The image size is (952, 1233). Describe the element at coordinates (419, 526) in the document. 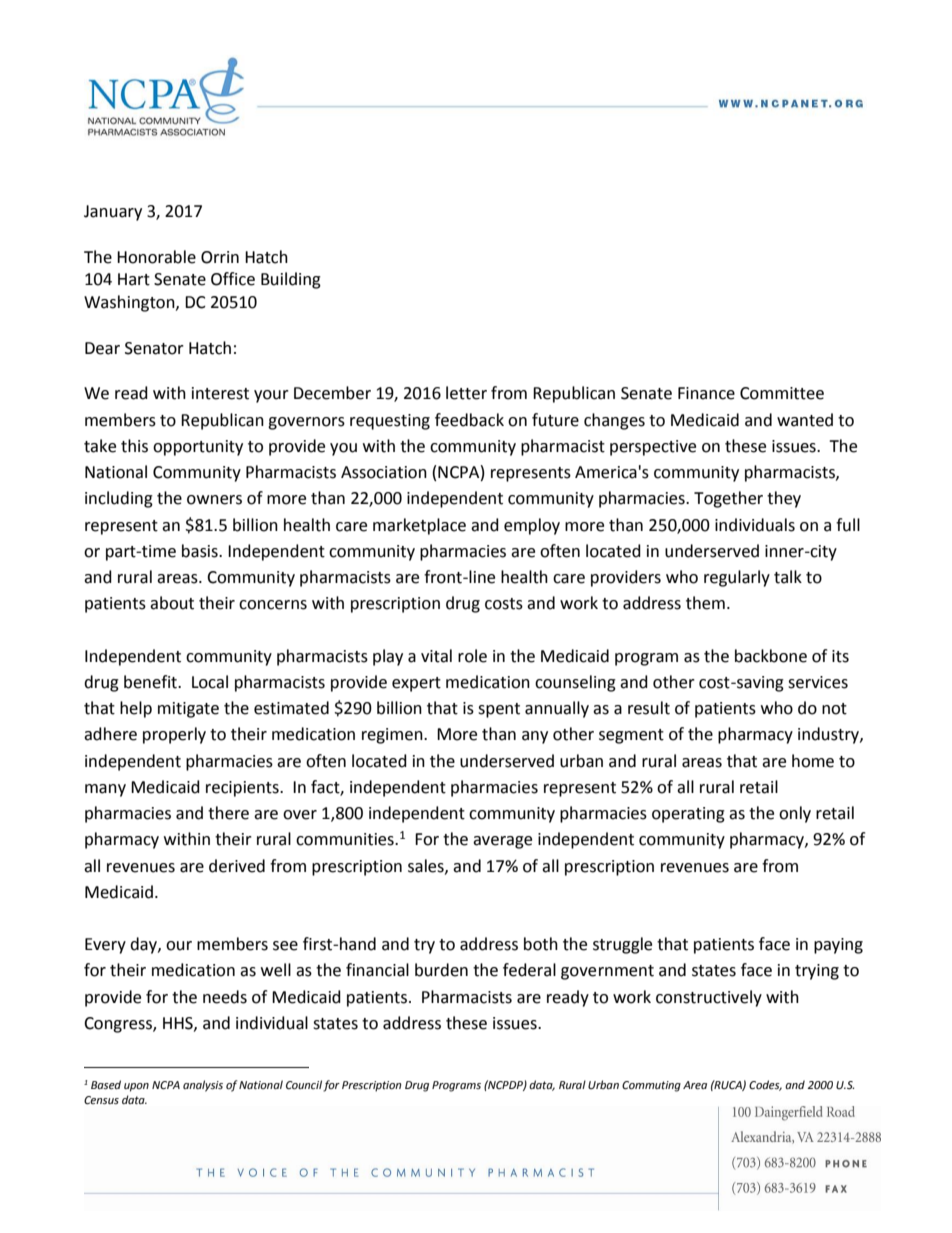

I see `marketplace` at that location.
